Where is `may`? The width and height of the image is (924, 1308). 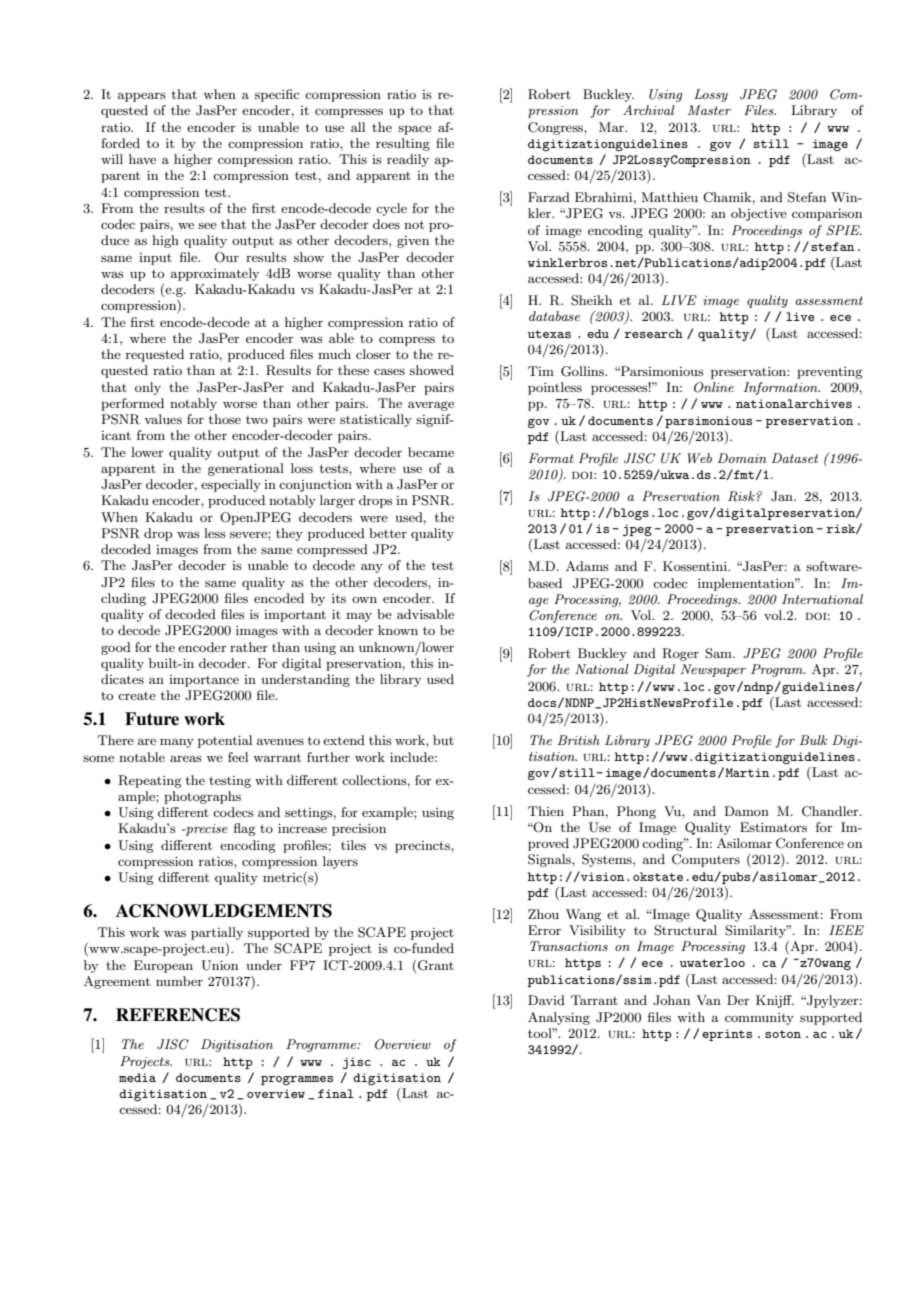
may is located at coordinates (359, 617).
